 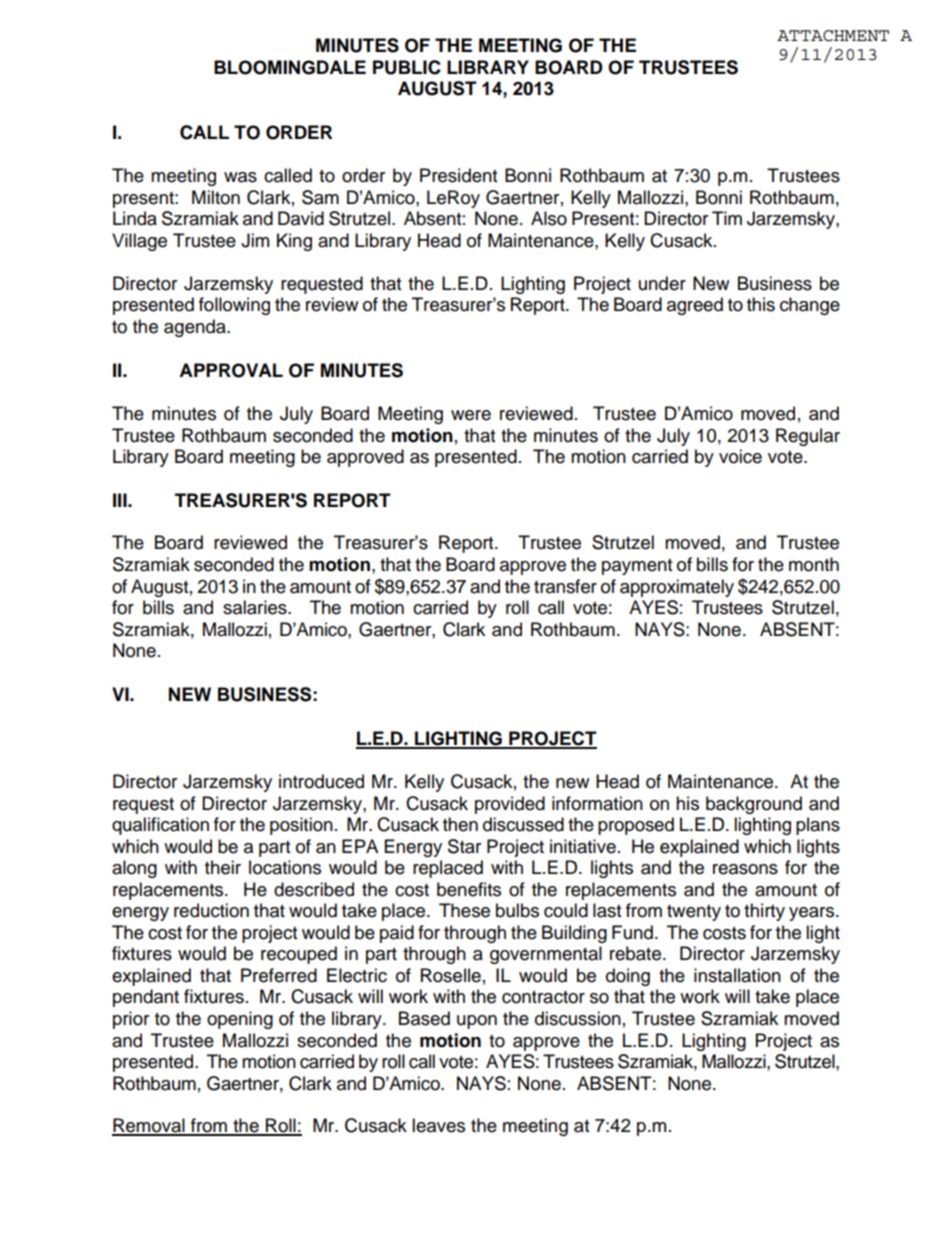 I want to click on Star, so click(x=464, y=846).
